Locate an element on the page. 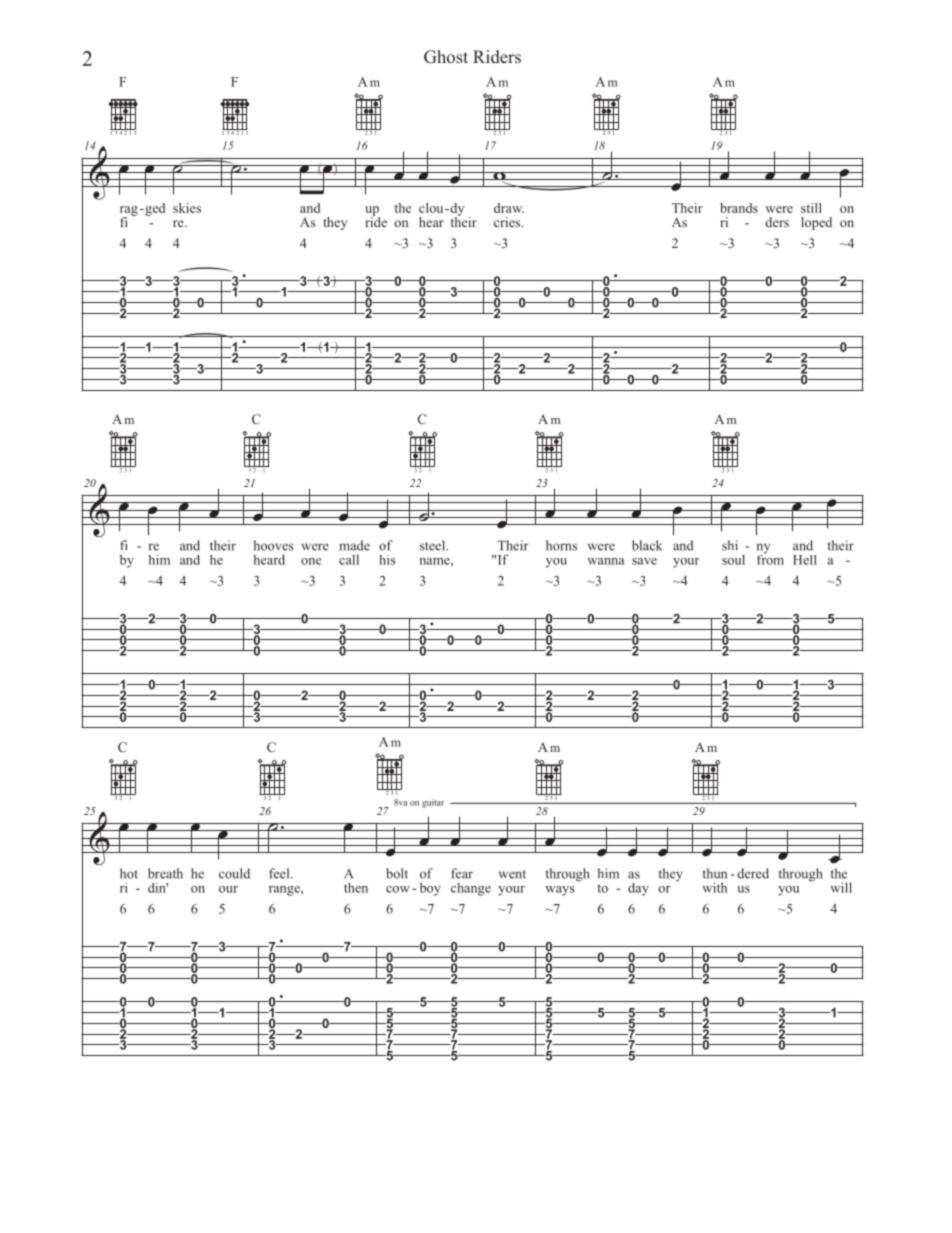  could is located at coordinates (234, 873).
